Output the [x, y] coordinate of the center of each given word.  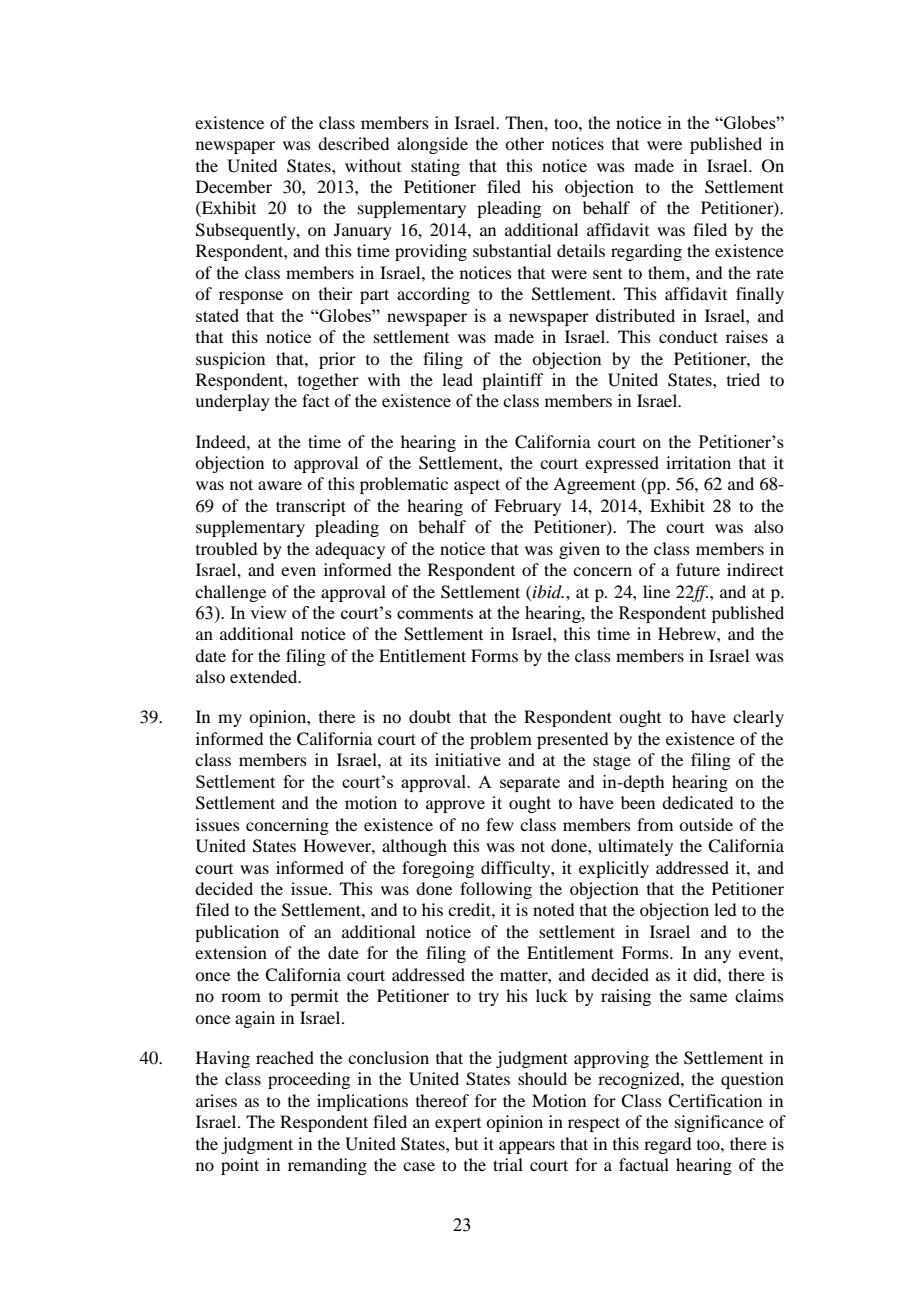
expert [458, 1125]
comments [435, 613]
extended [265, 676]
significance [719, 1123]
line [656, 591]
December [234, 186]
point [240, 1166]
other [524, 143]
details [581, 250]
